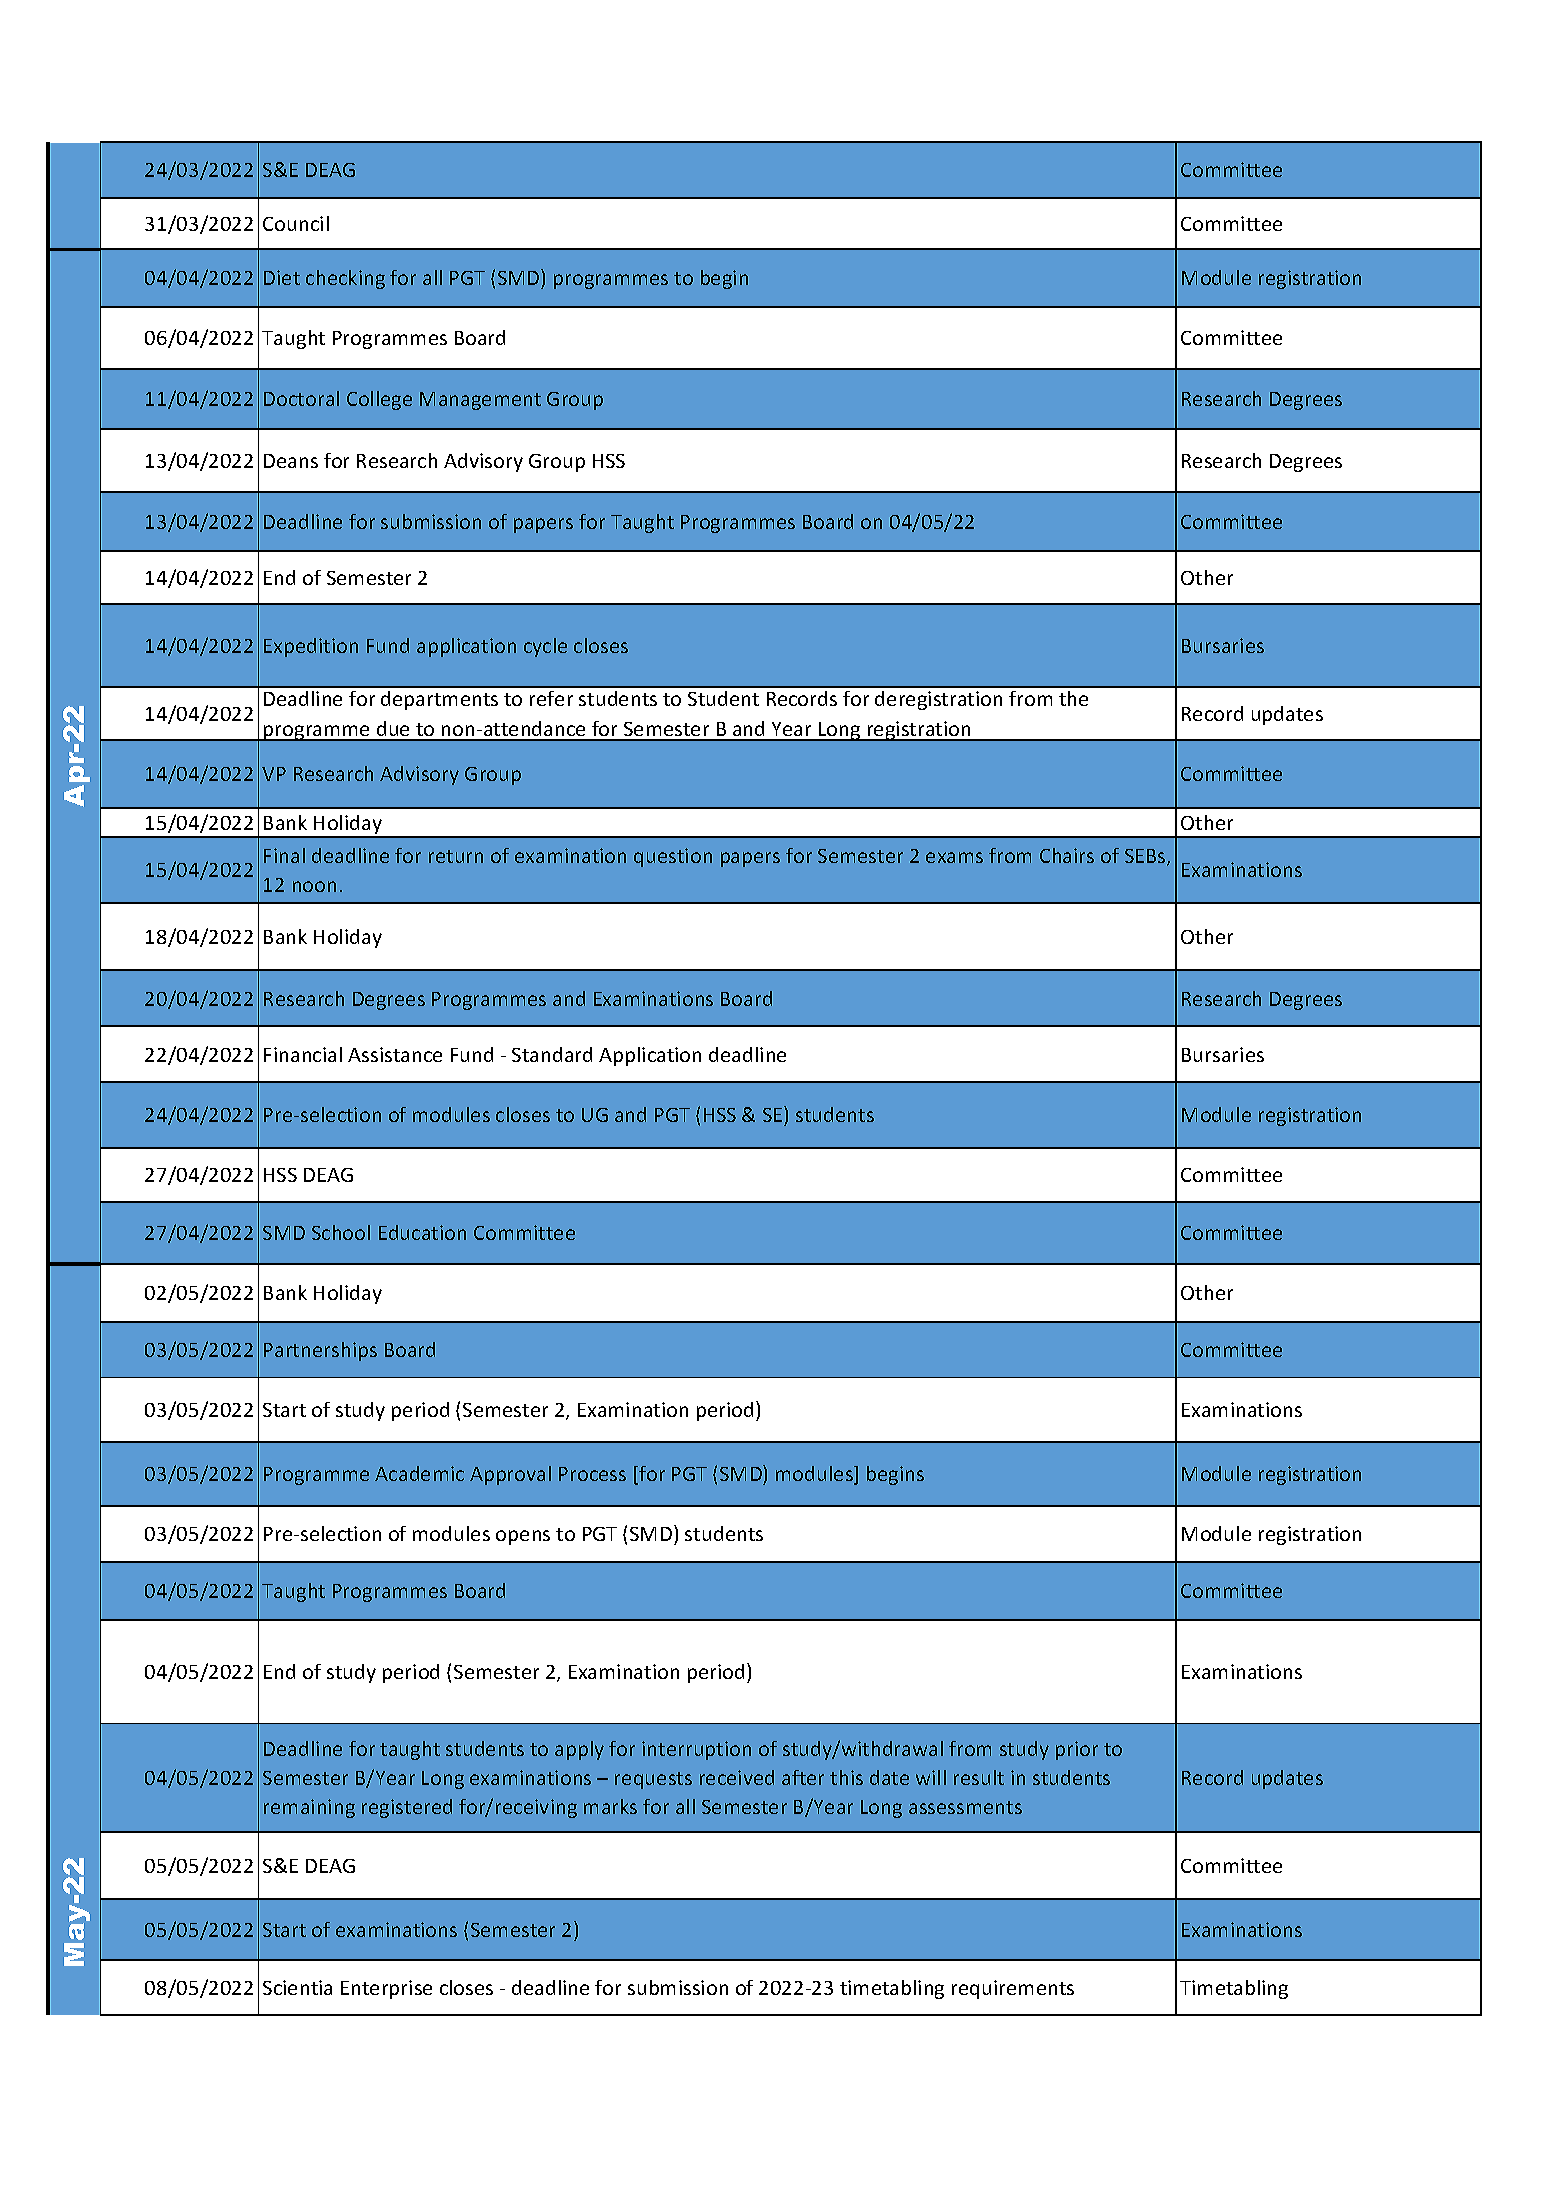 This document has width=1552, height=2195. Describe the element at coordinates (419, 1473) in the document. I see `Academic` at that location.
